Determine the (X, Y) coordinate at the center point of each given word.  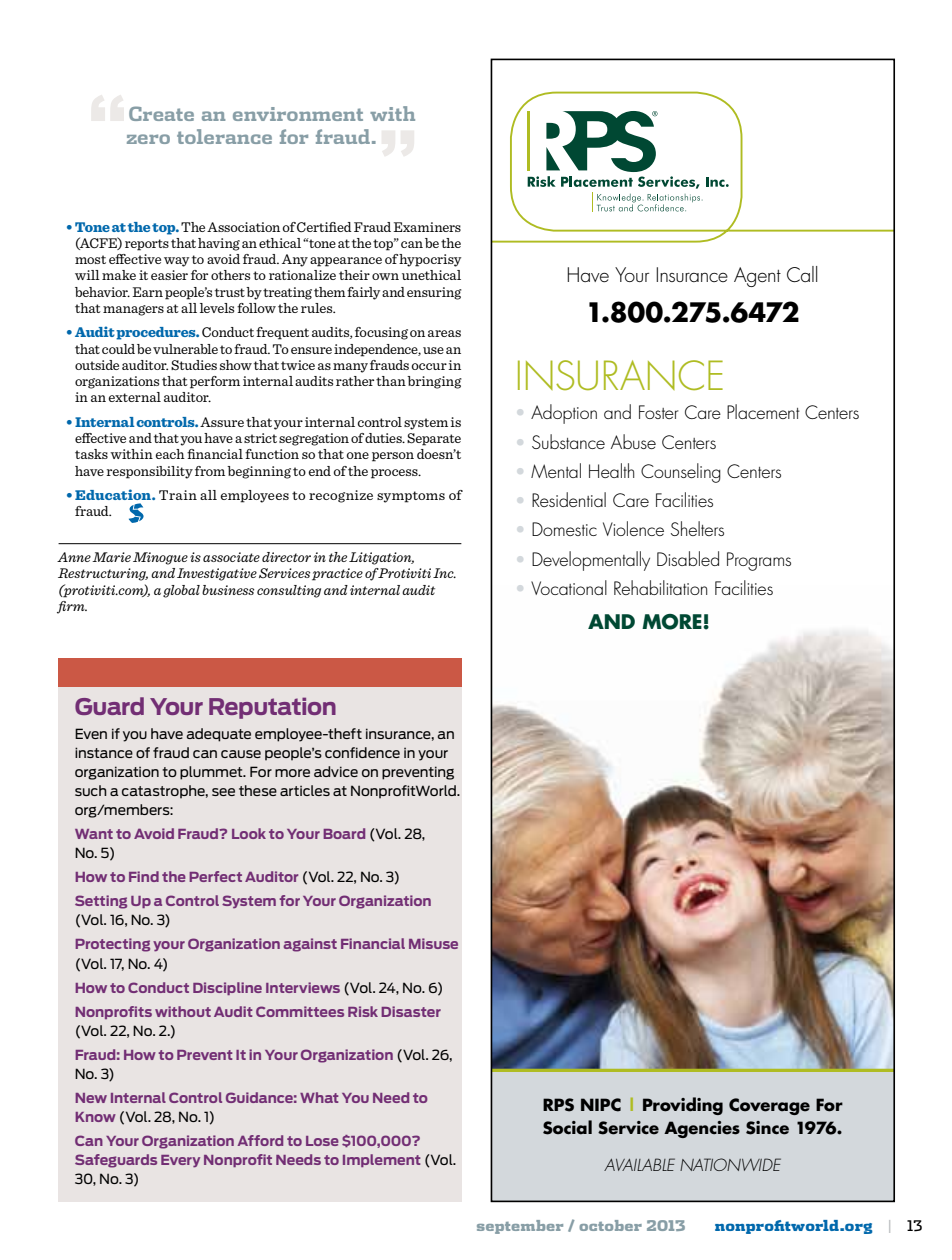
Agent (757, 277)
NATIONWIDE (730, 1164)
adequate (219, 735)
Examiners (427, 227)
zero (148, 139)
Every (180, 1161)
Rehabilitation (660, 587)
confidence (362, 752)
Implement (382, 1160)
